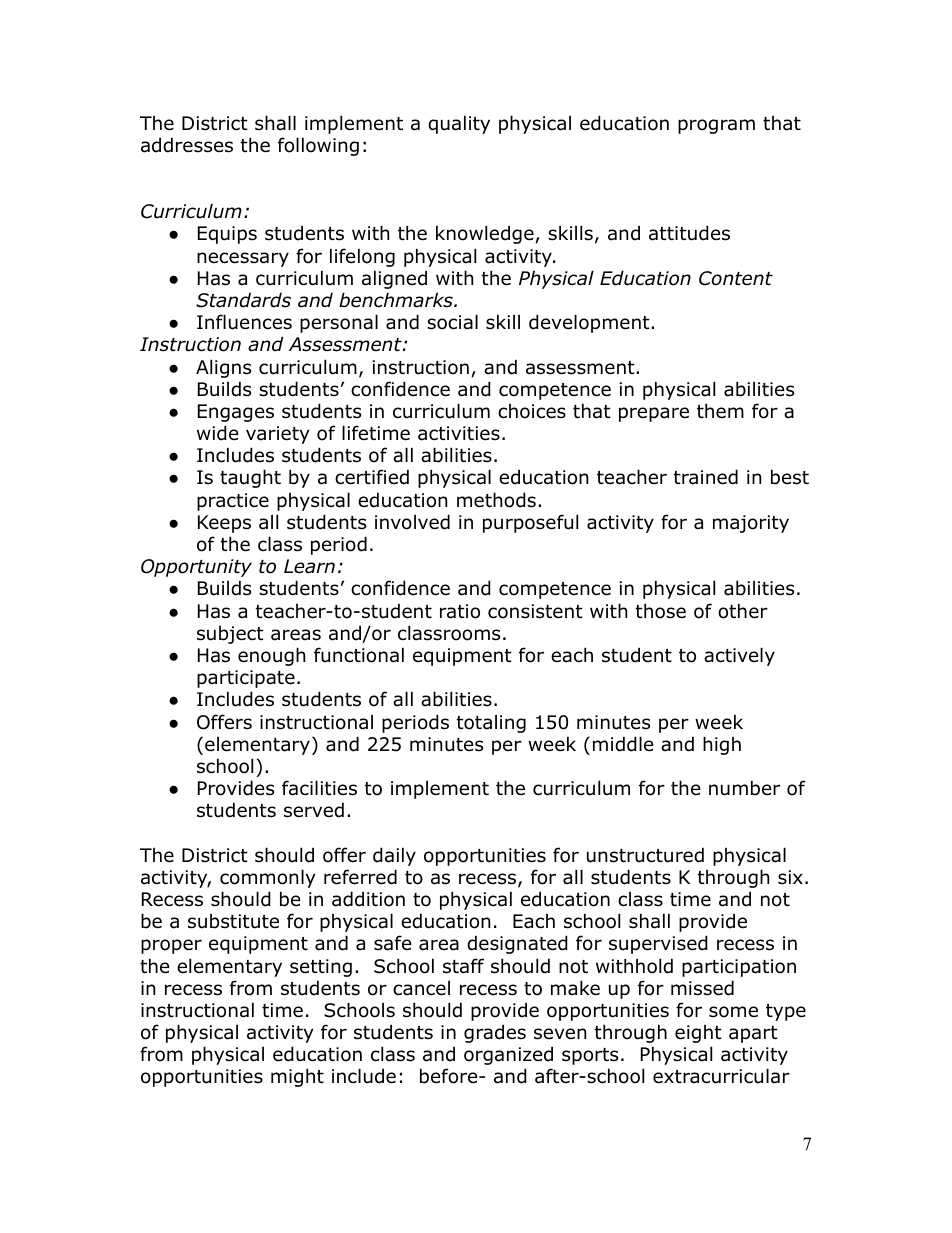  Describe the element at coordinates (459, 124) in the screenshot. I see `quality` at that location.
